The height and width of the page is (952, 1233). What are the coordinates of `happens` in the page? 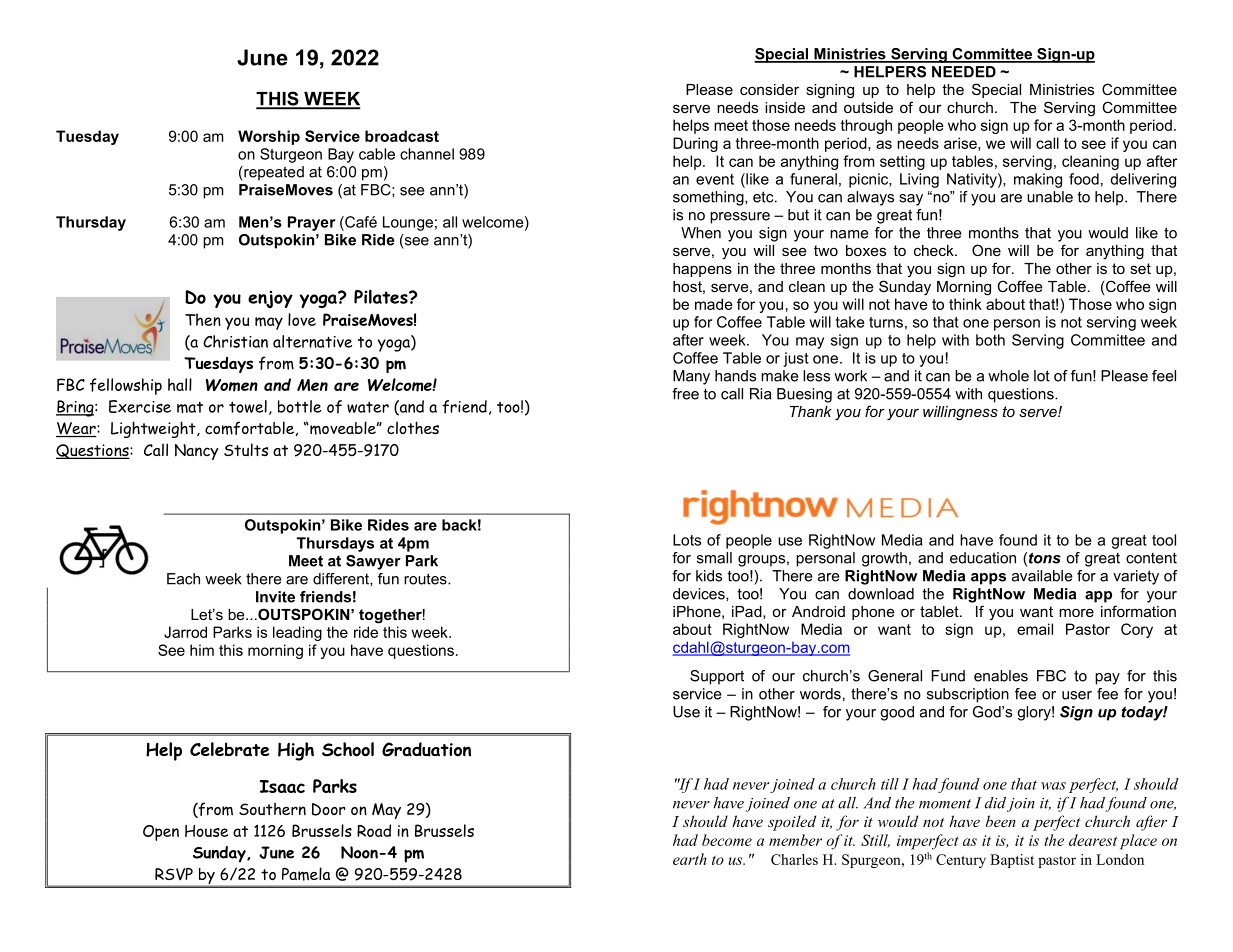 It's located at (702, 270).
